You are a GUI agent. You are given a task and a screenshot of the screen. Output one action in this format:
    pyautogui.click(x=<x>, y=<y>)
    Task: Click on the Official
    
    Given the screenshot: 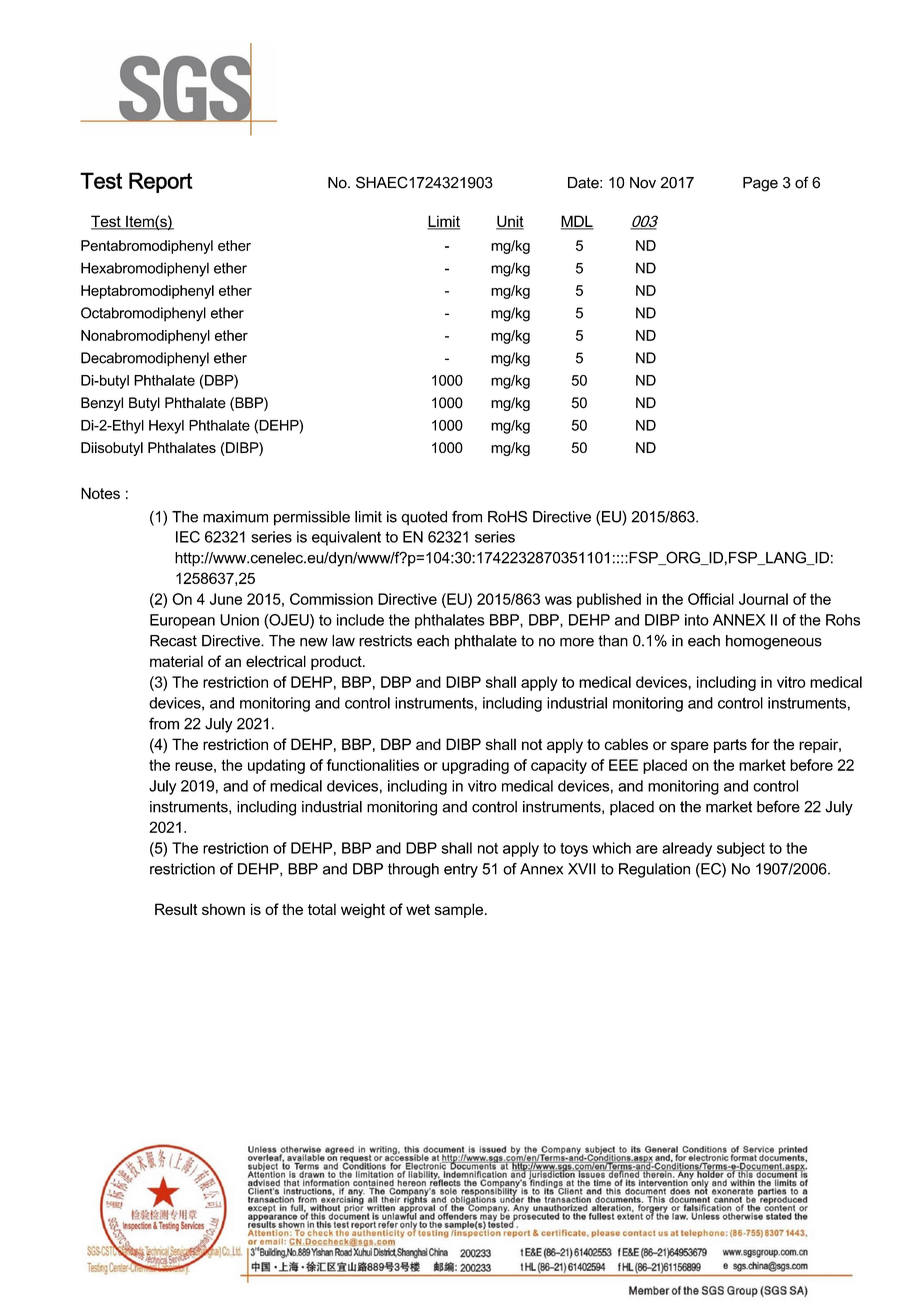 What is the action you would take?
    pyautogui.click(x=711, y=599)
